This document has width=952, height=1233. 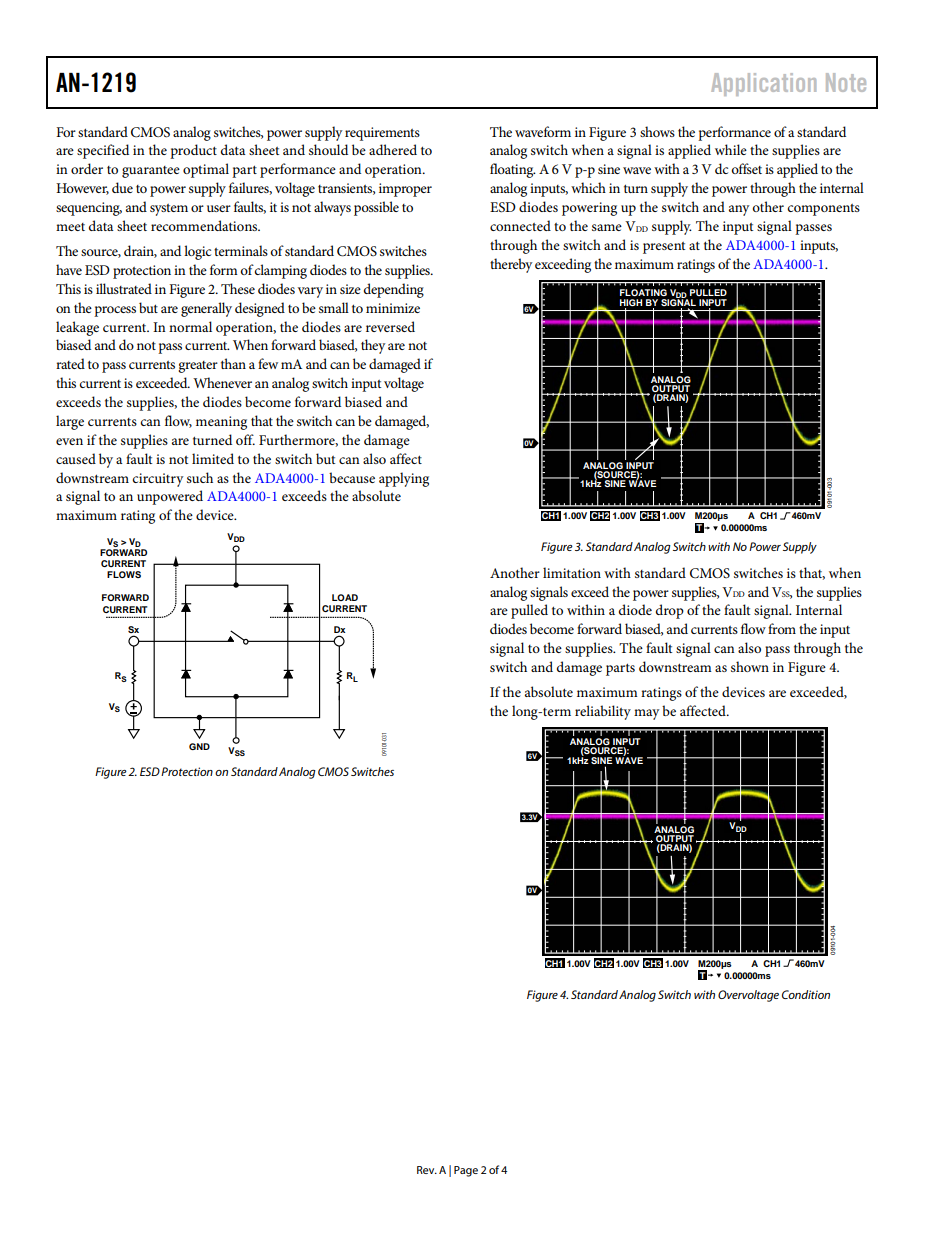 What do you see at coordinates (404, 479) in the document?
I see `applying` at bounding box center [404, 479].
